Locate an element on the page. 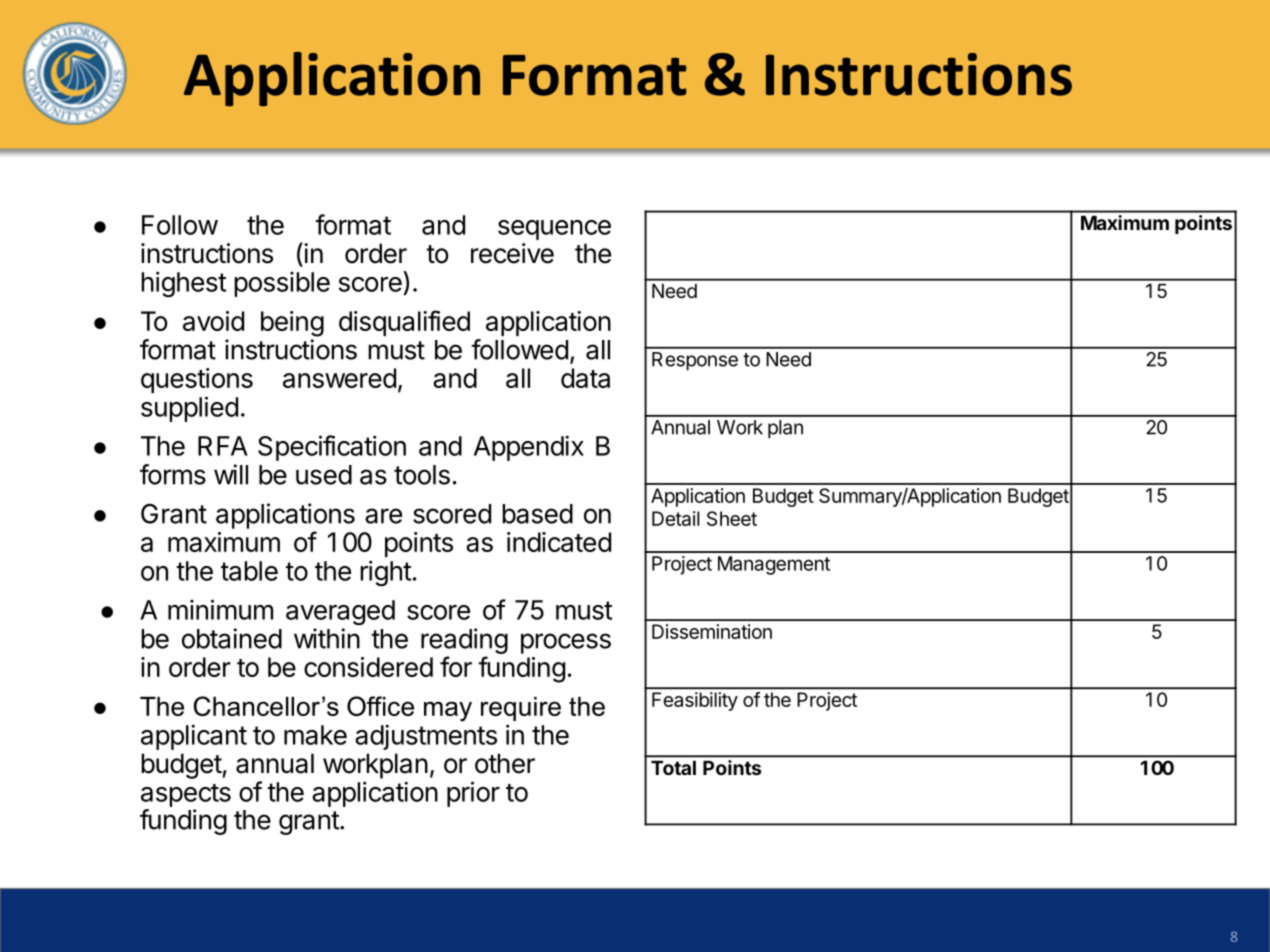 The height and width of the image is (952, 1270). Detail is located at coordinates (676, 518).
